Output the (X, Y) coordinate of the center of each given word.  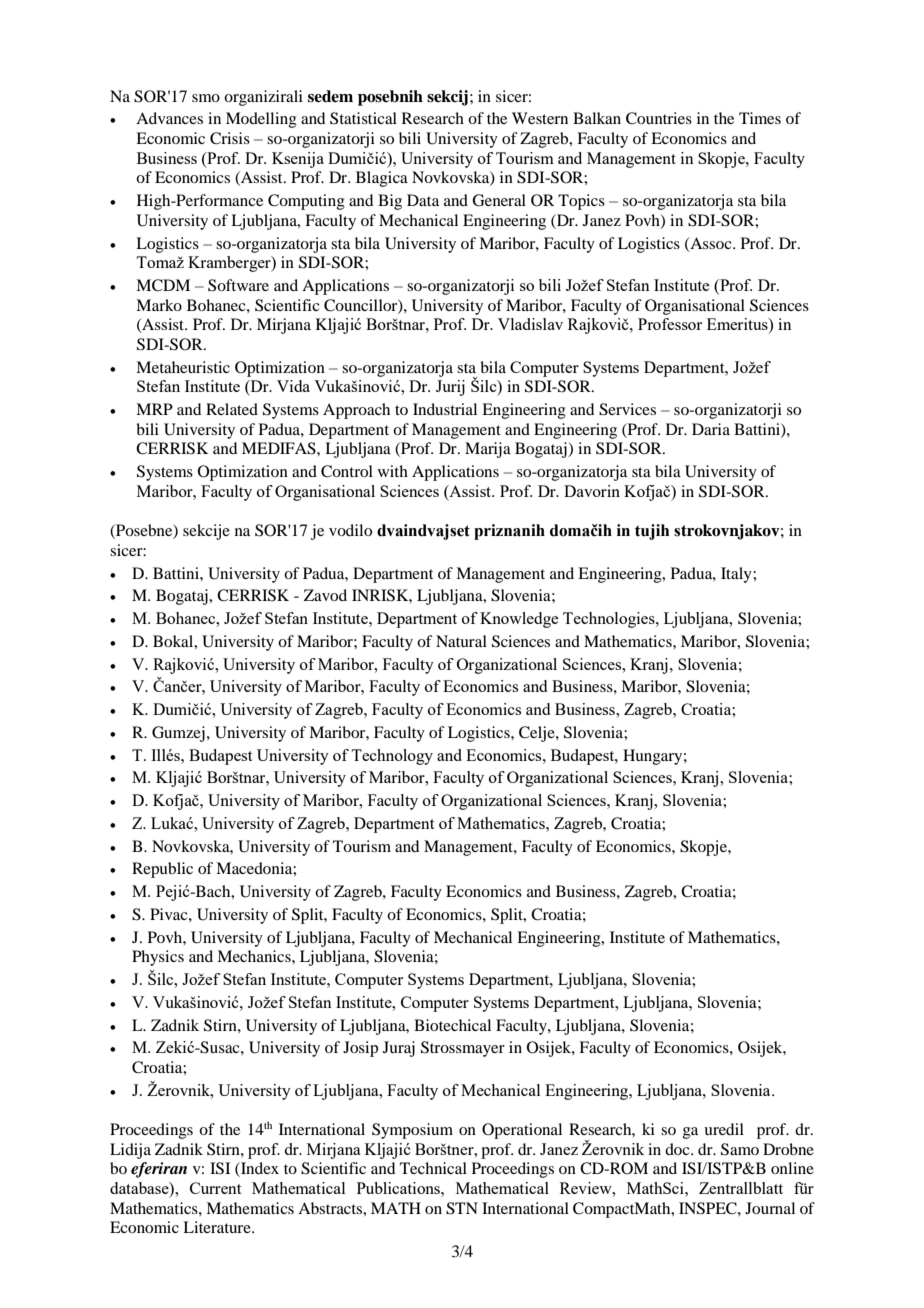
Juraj (399, 1049)
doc (678, 1149)
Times (760, 118)
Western (540, 118)
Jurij (450, 388)
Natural (461, 641)
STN (462, 1208)
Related (232, 409)
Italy (737, 575)
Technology (392, 757)
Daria (711, 429)
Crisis (230, 138)
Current (215, 1188)
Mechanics (255, 956)
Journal (770, 1208)
